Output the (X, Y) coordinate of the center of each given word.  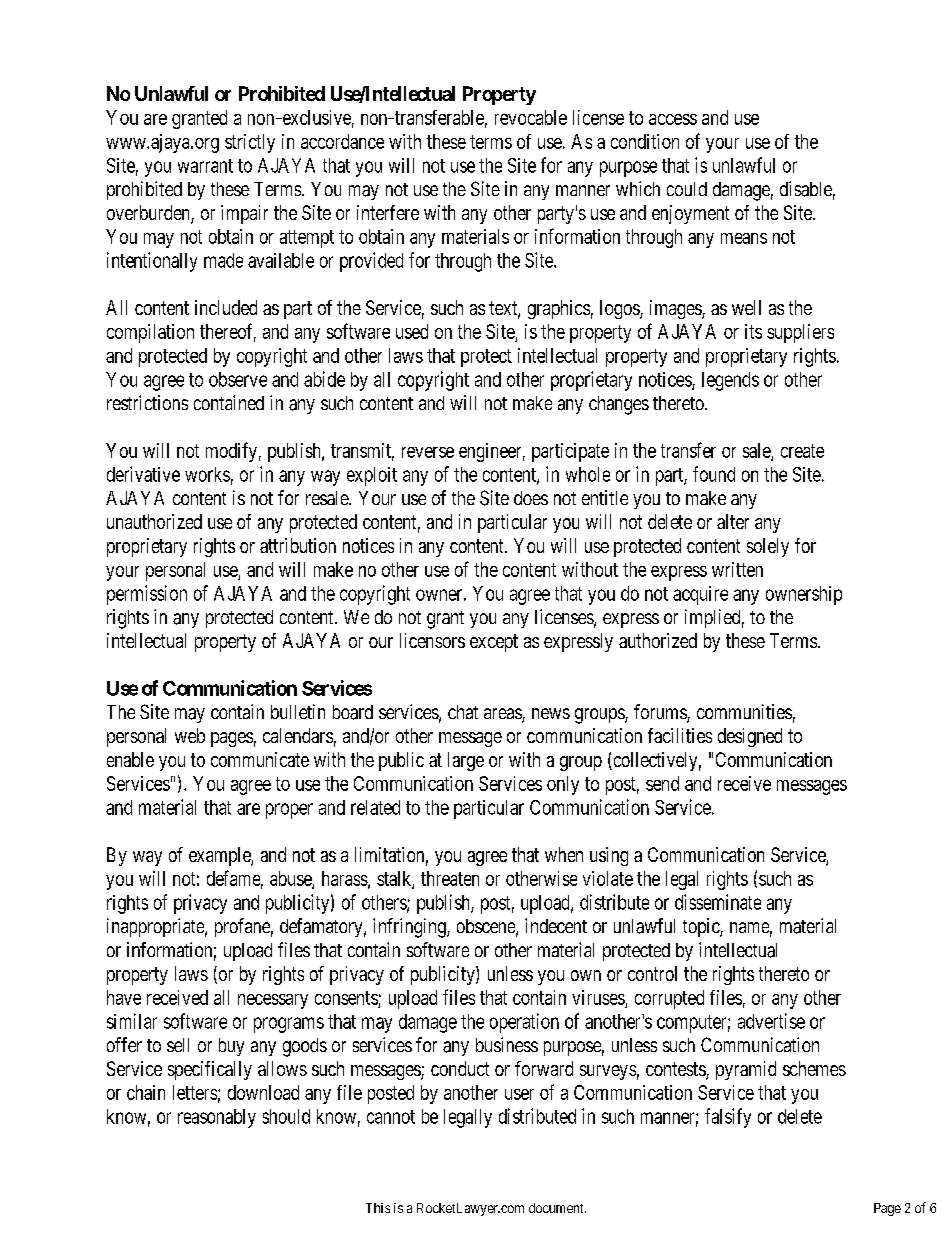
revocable (531, 117)
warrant (205, 166)
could (687, 189)
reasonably (217, 1118)
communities (744, 711)
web (190, 735)
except (494, 643)
